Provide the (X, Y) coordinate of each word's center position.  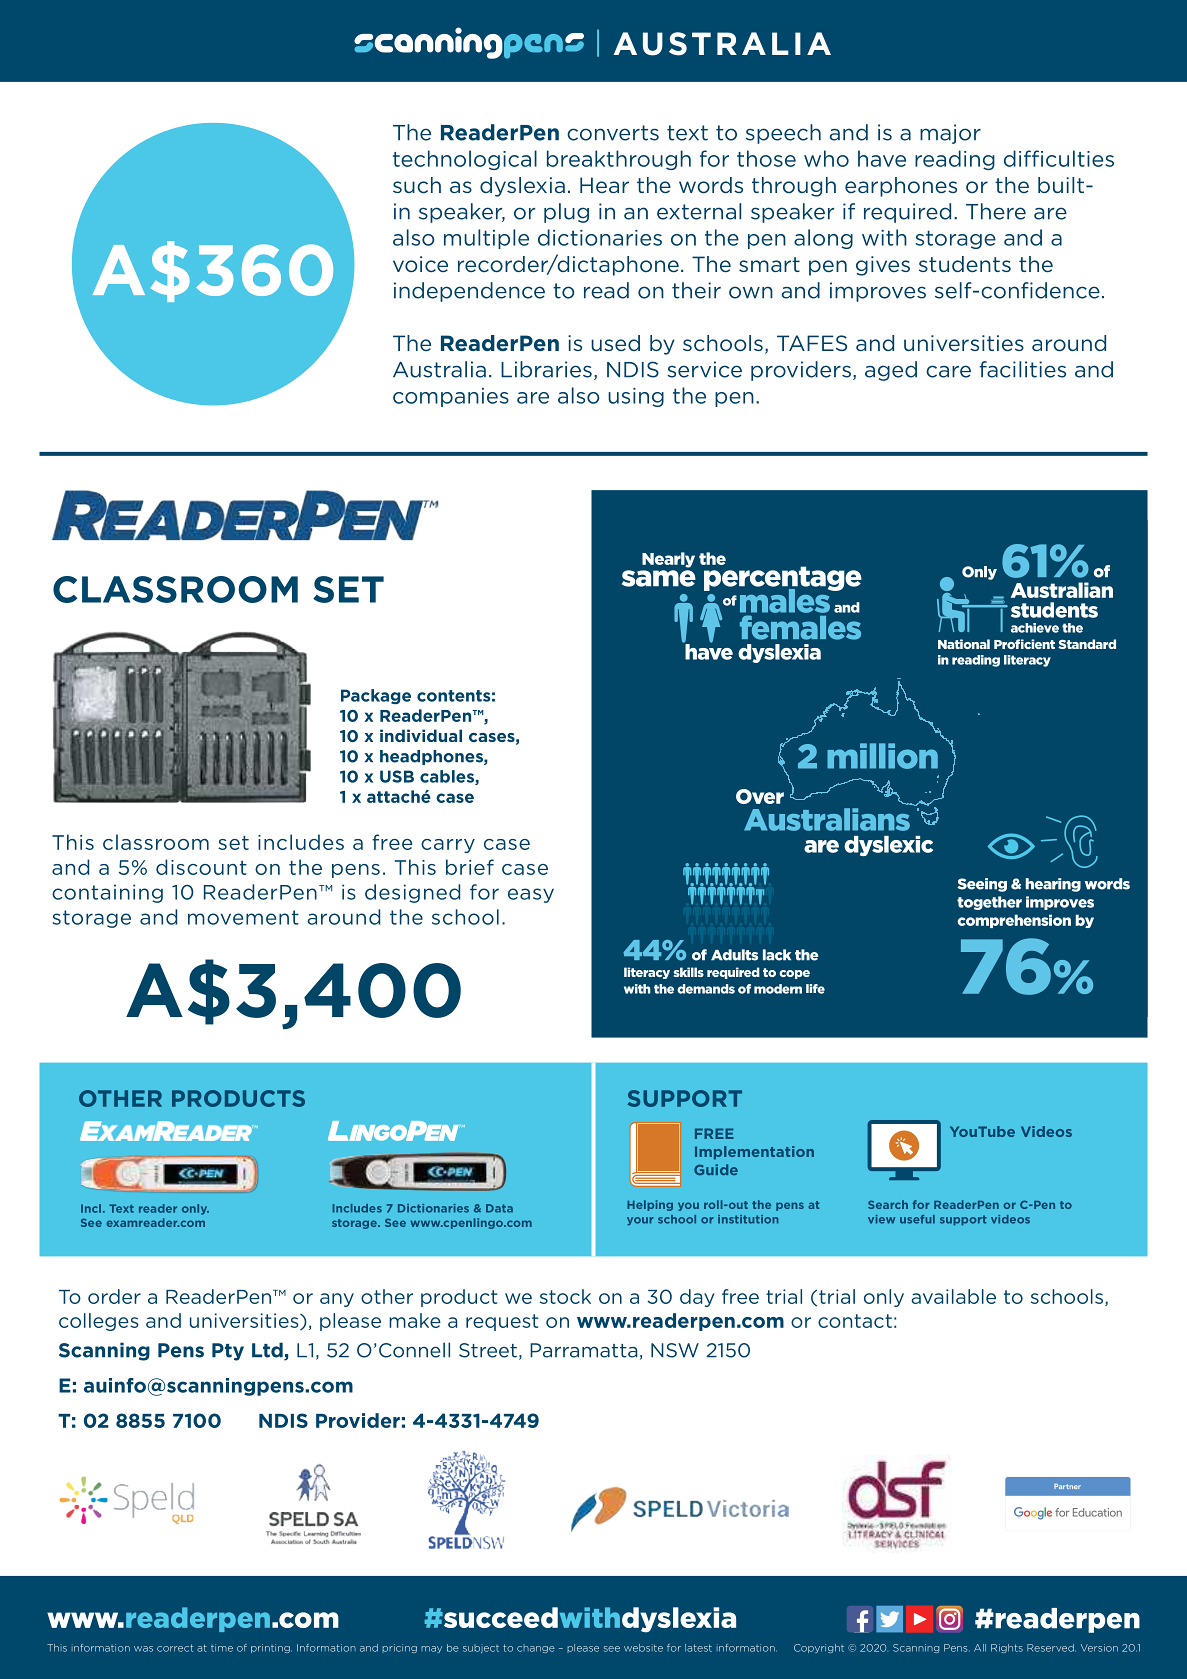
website (643, 1648)
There (996, 211)
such (417, 185)
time (222, 1648)
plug (566, 213)
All (980, 1648)
